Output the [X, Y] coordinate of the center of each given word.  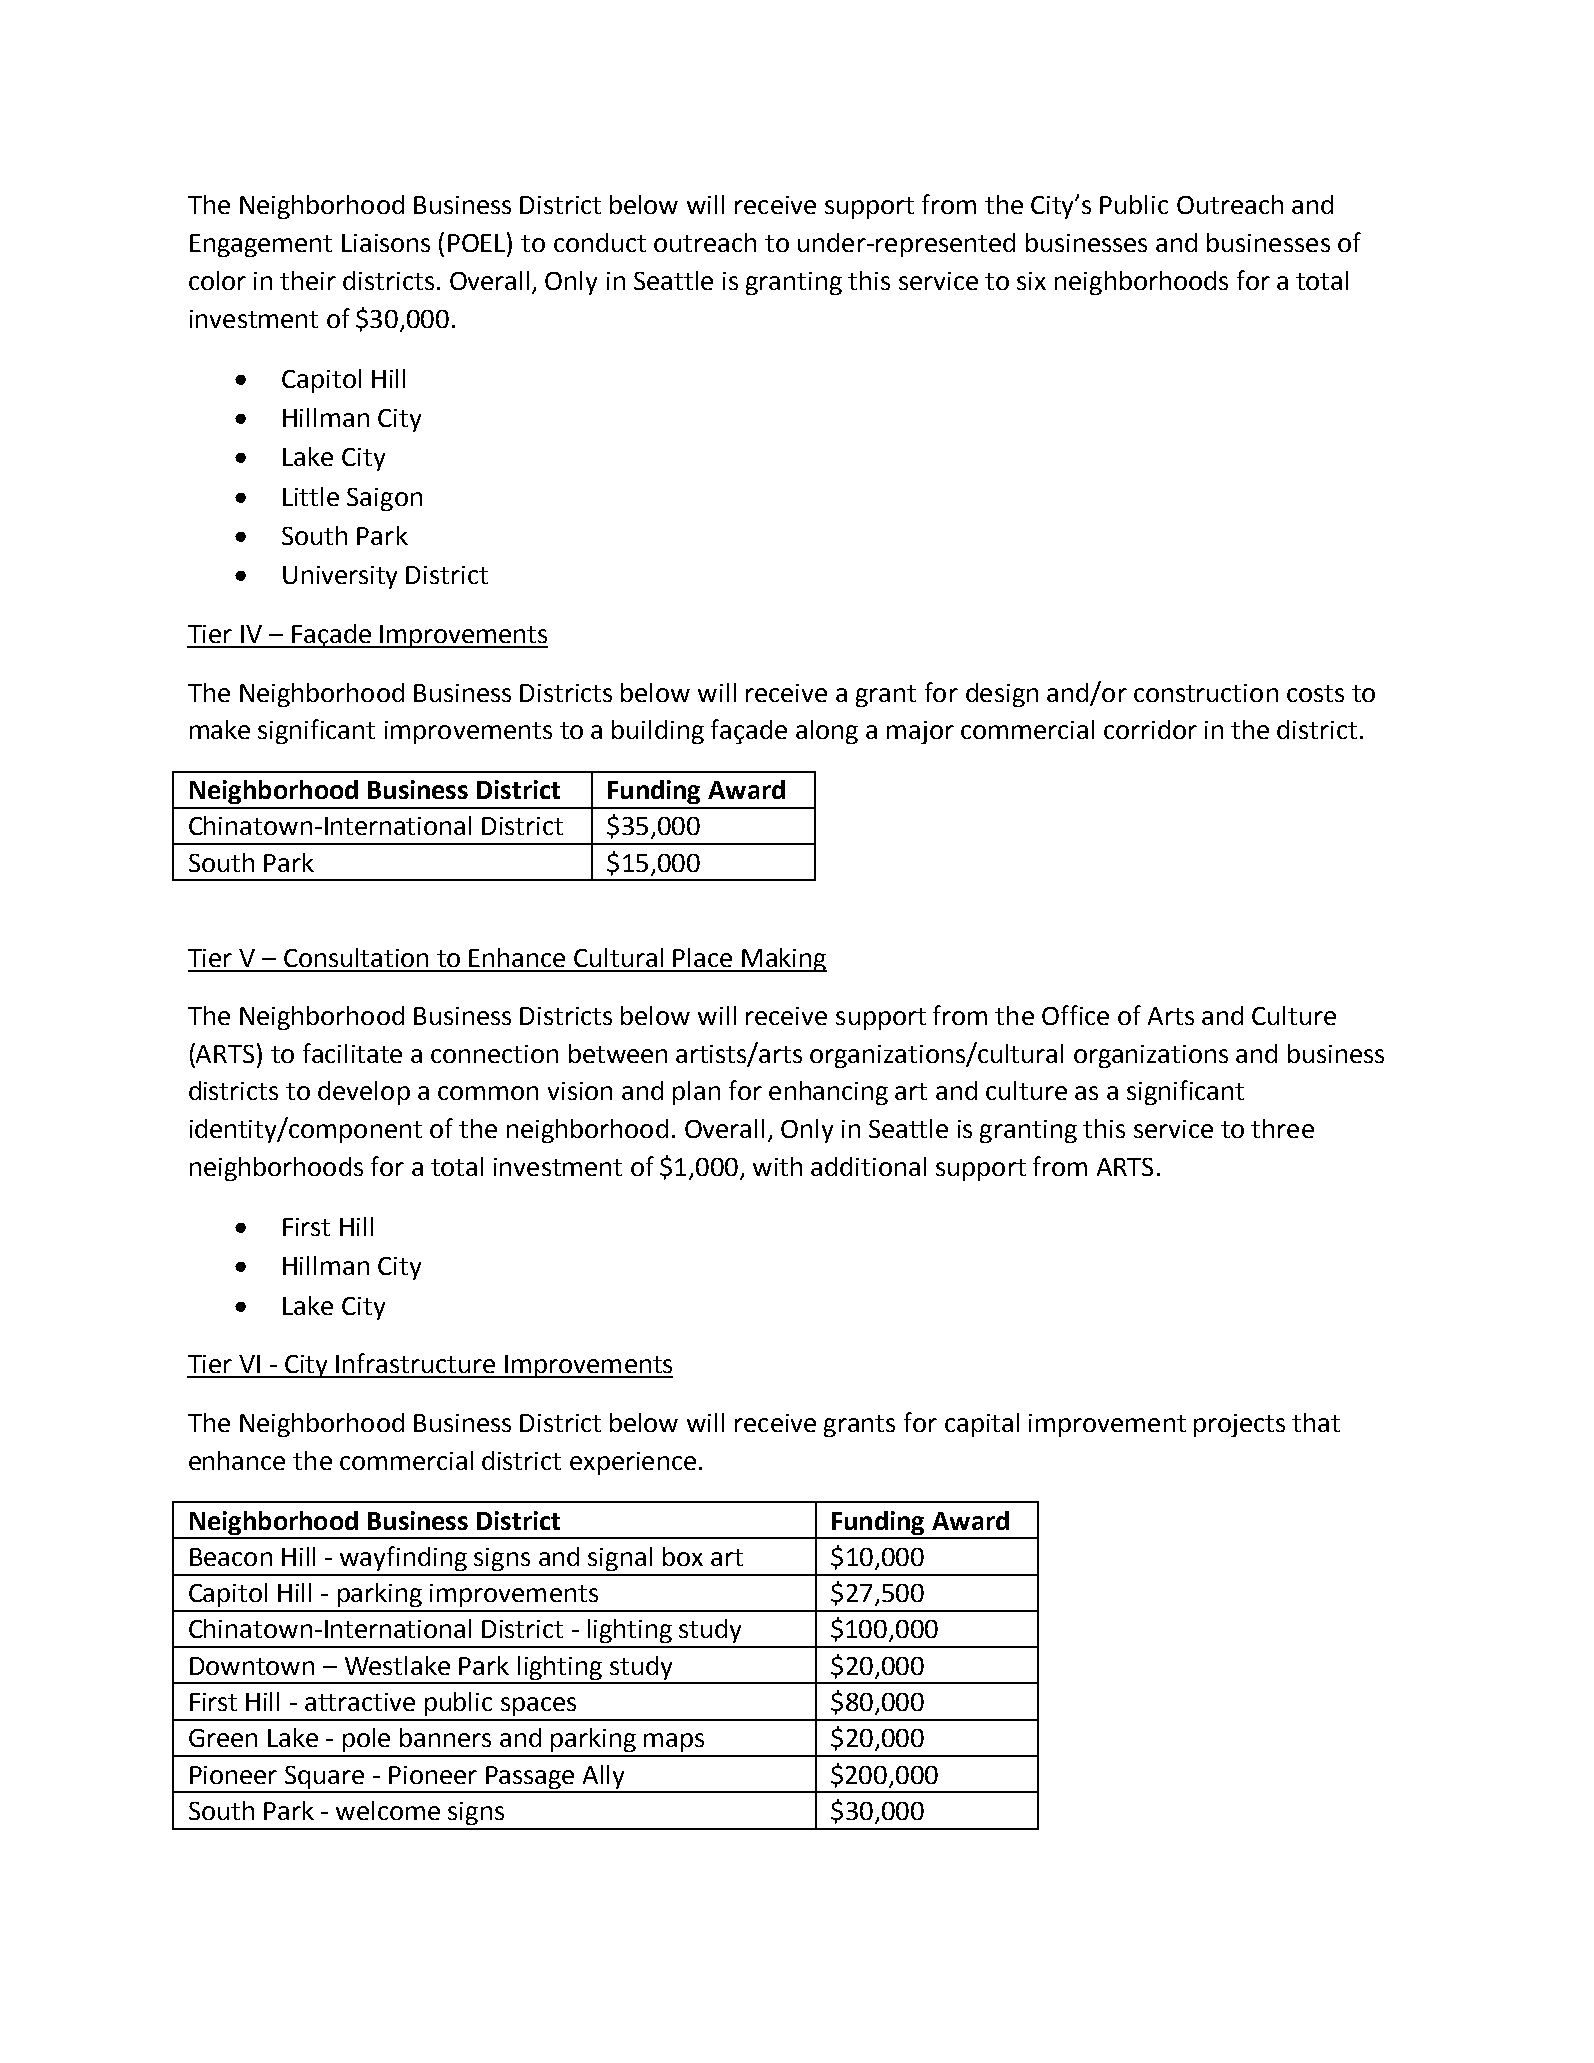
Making [783, 960]
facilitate [352, 1053]
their [308, 280]
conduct [600, 242]
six [1031, 281]
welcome [388, 1810]
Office [1075, 1015]
